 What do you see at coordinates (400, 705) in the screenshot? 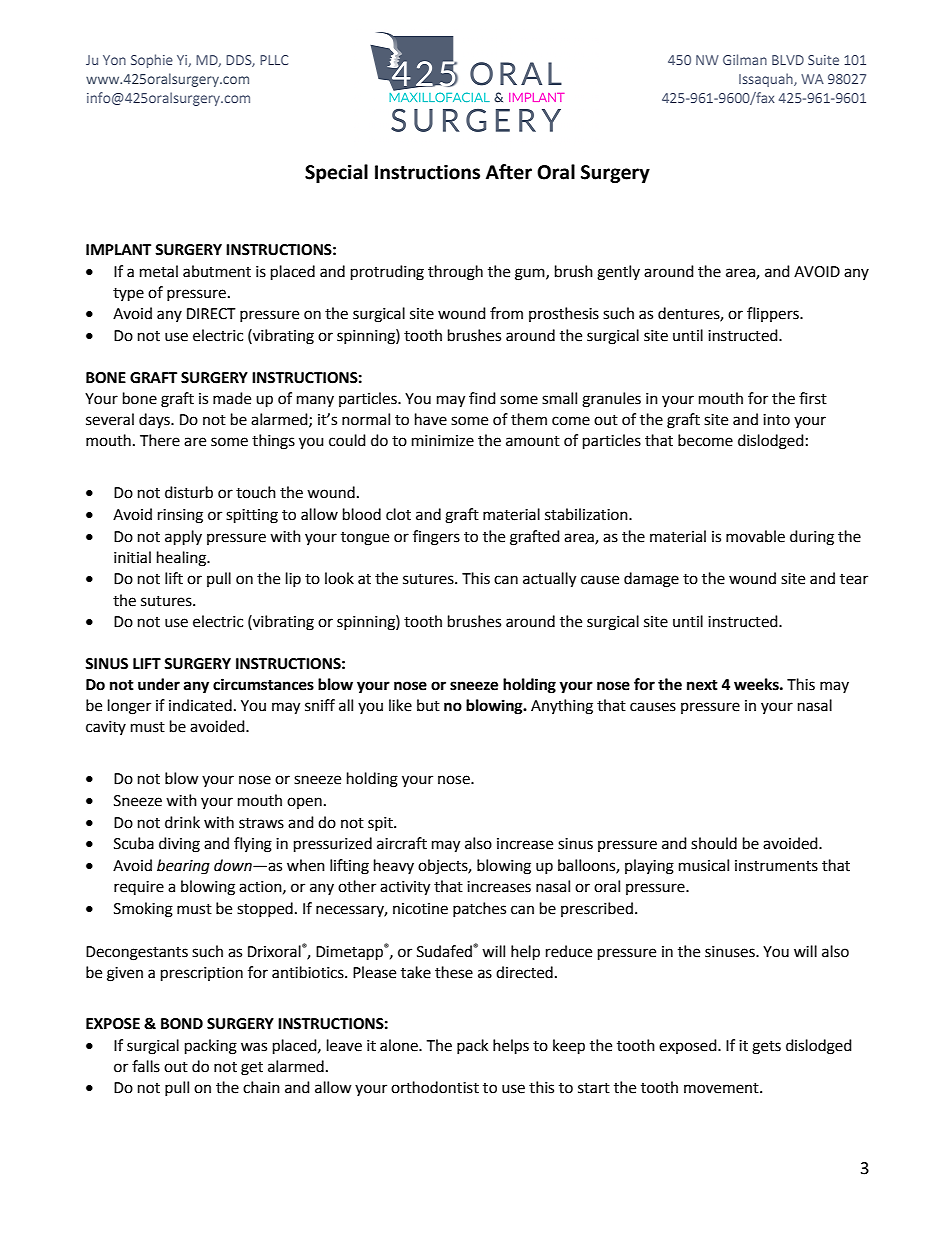
I see `like` at bounding box center [400, 705].
